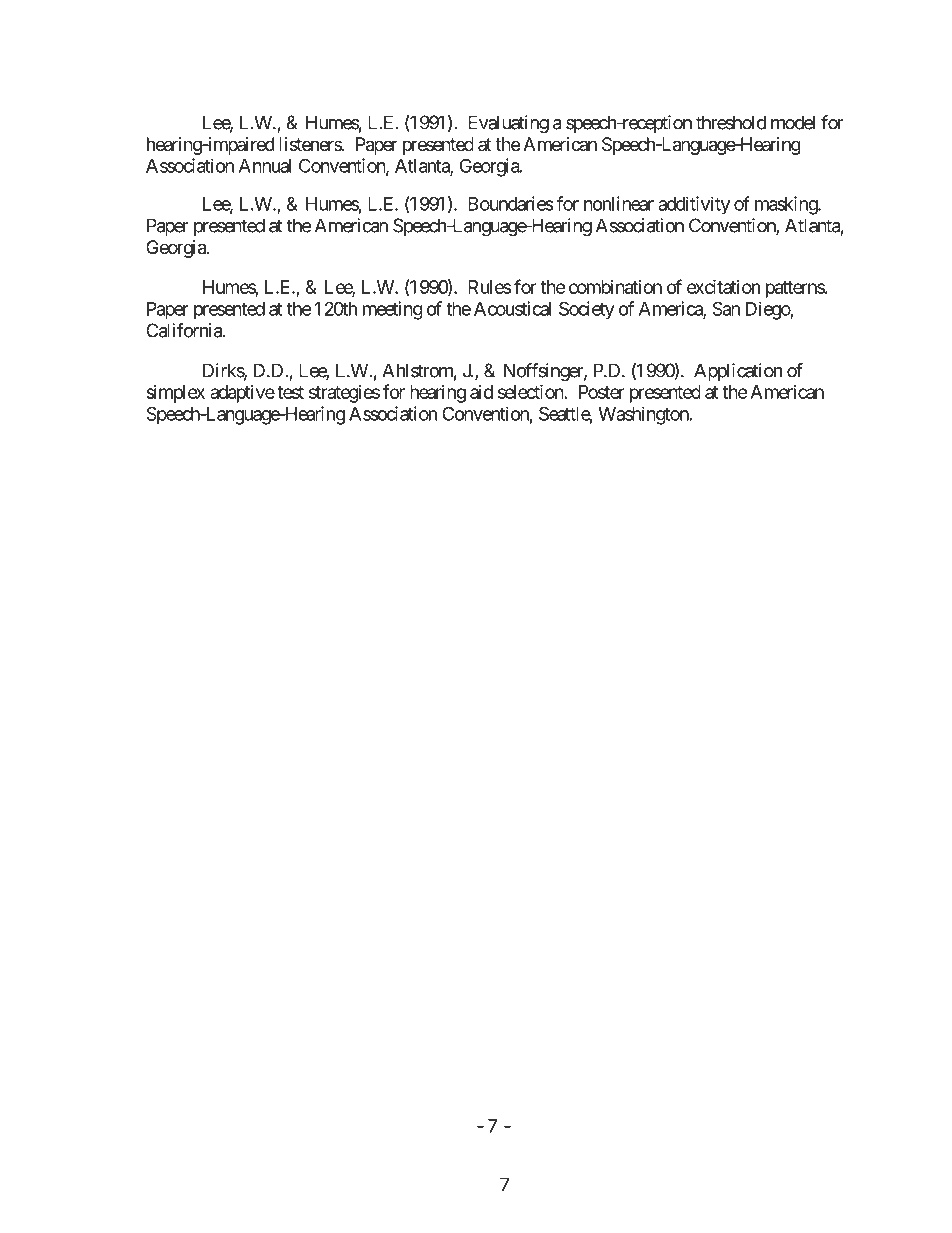  I want to click on excitation, so click(723, 286).
